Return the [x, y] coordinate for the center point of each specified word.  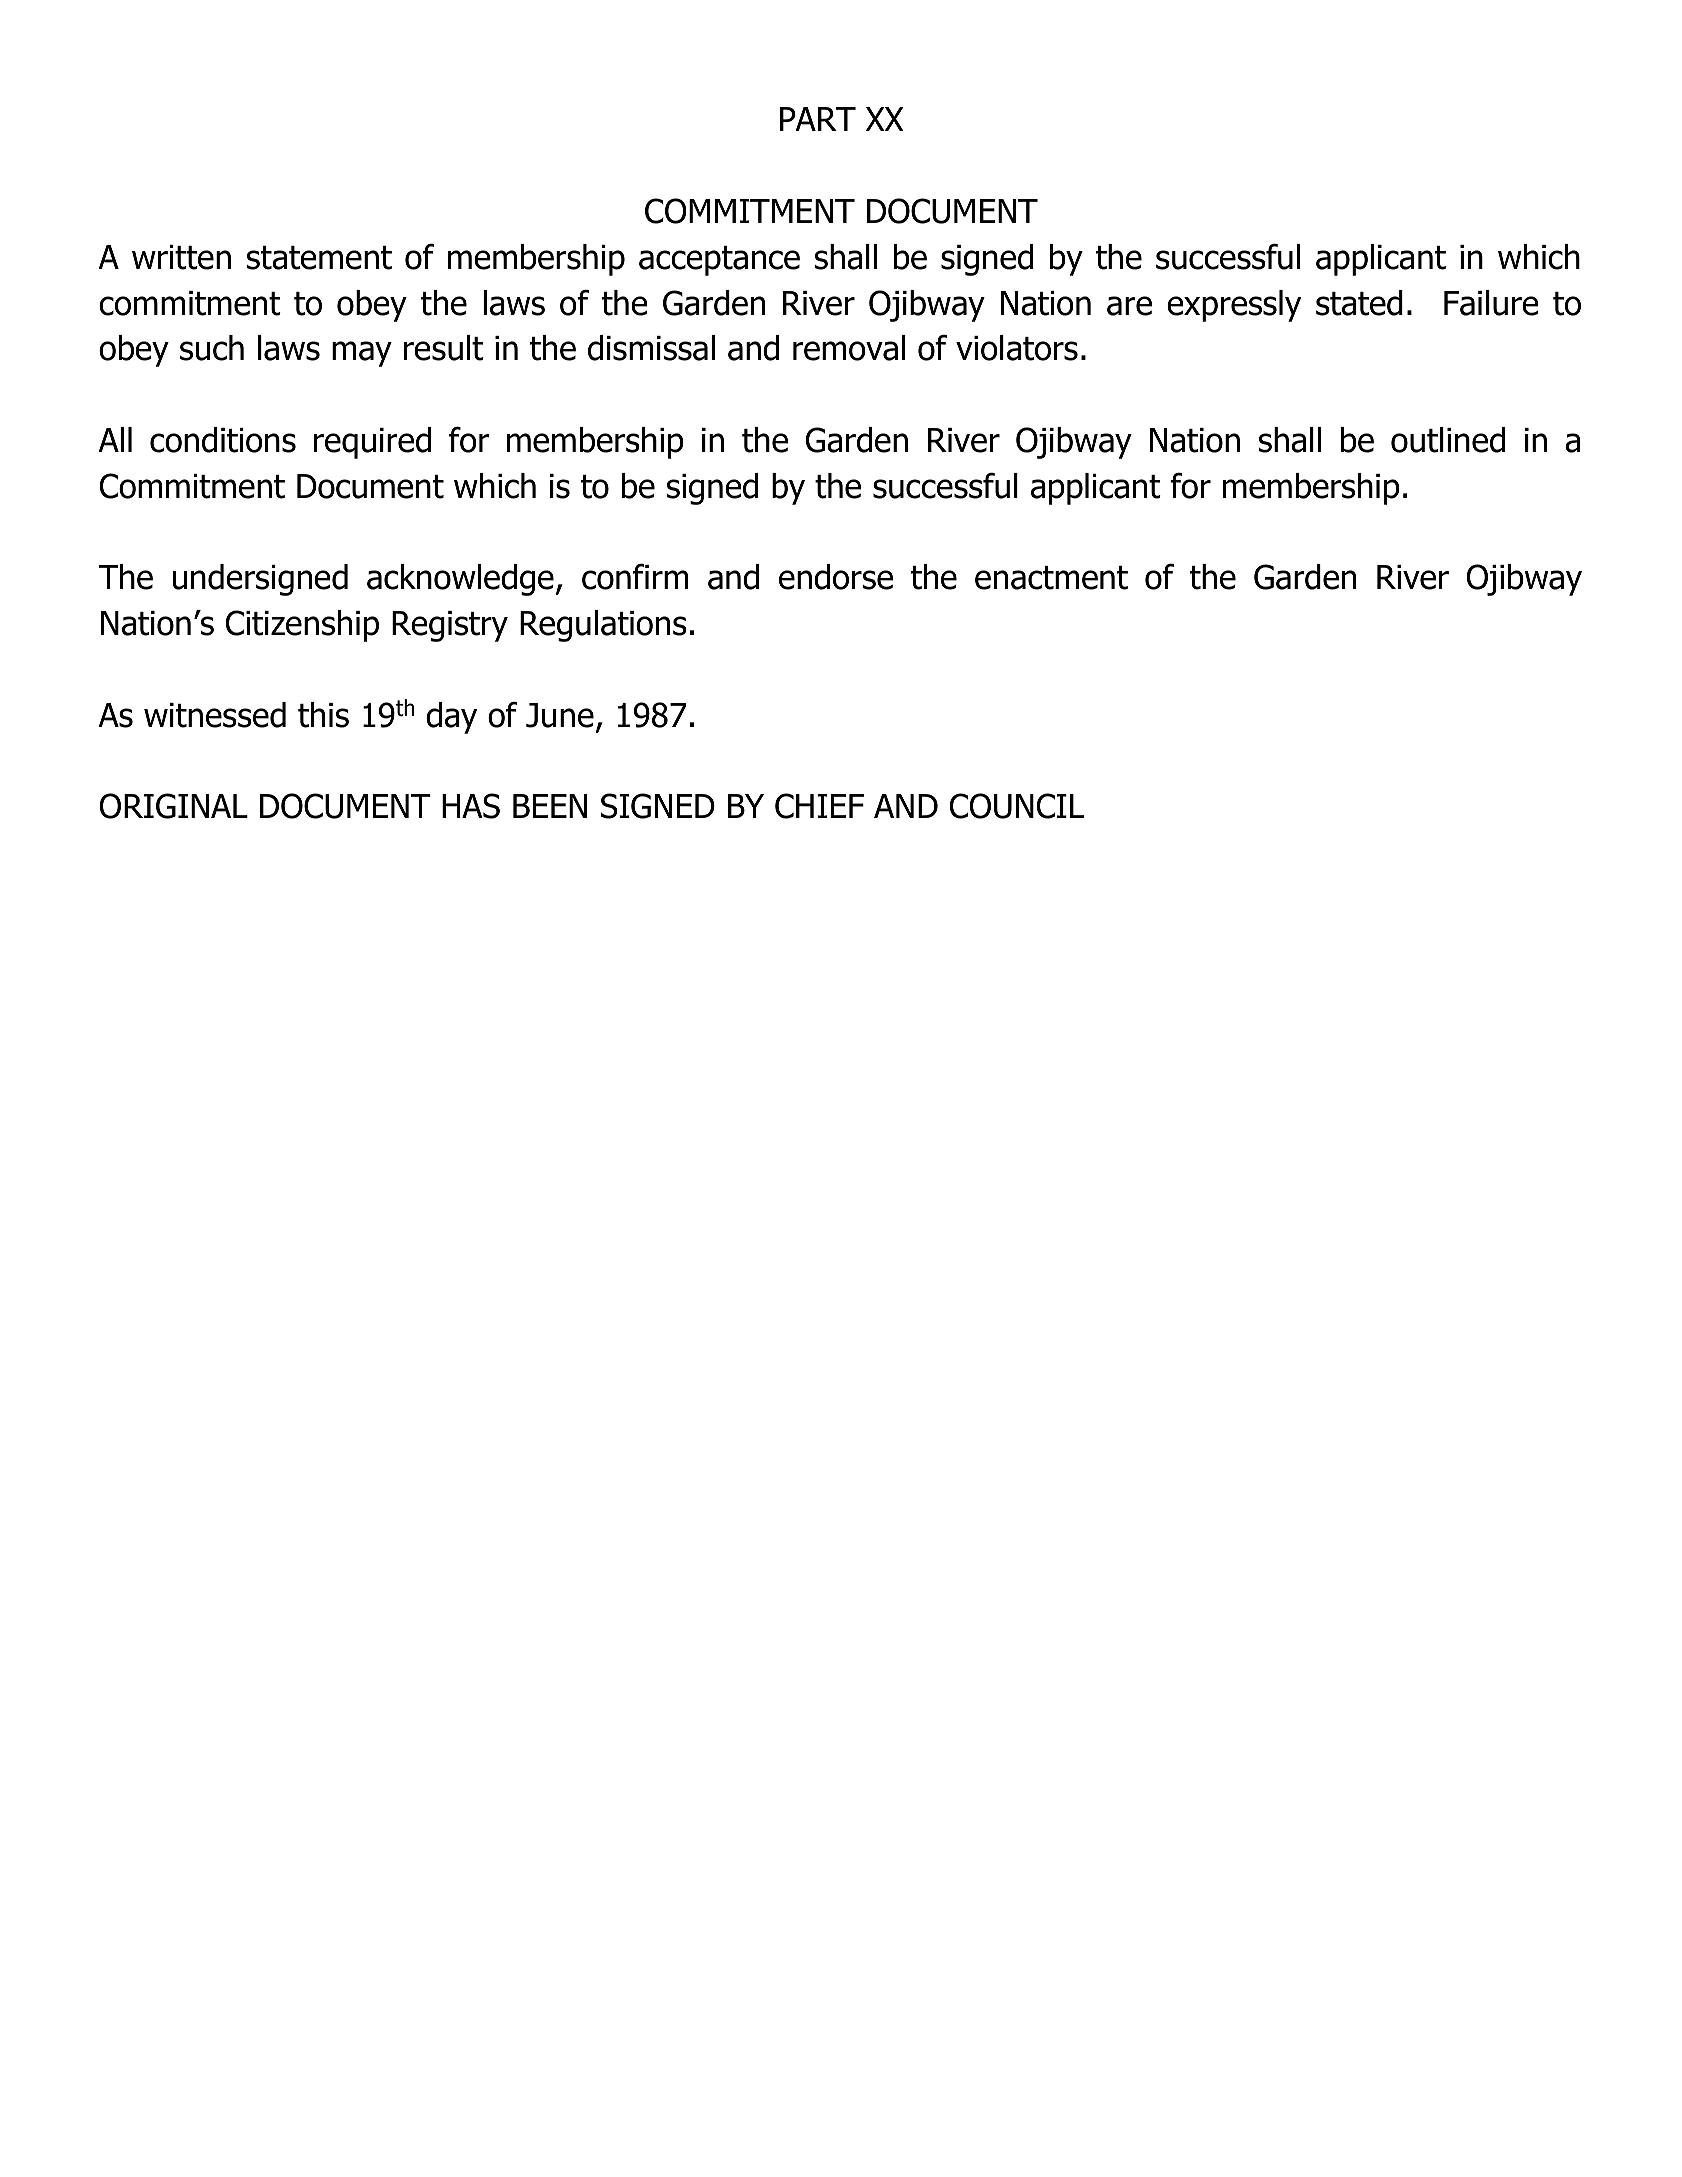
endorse [836, 577]
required [372, 443]
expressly [1234, 306]
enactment [1051, 578]
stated [1359, 303]
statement [319, 258]
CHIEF [819, 806]
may [362, 354]
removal [849, 348]
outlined [1448, 440]
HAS [471, 806]
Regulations [603, 626]
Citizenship [302, 626]
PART [818, 119]
